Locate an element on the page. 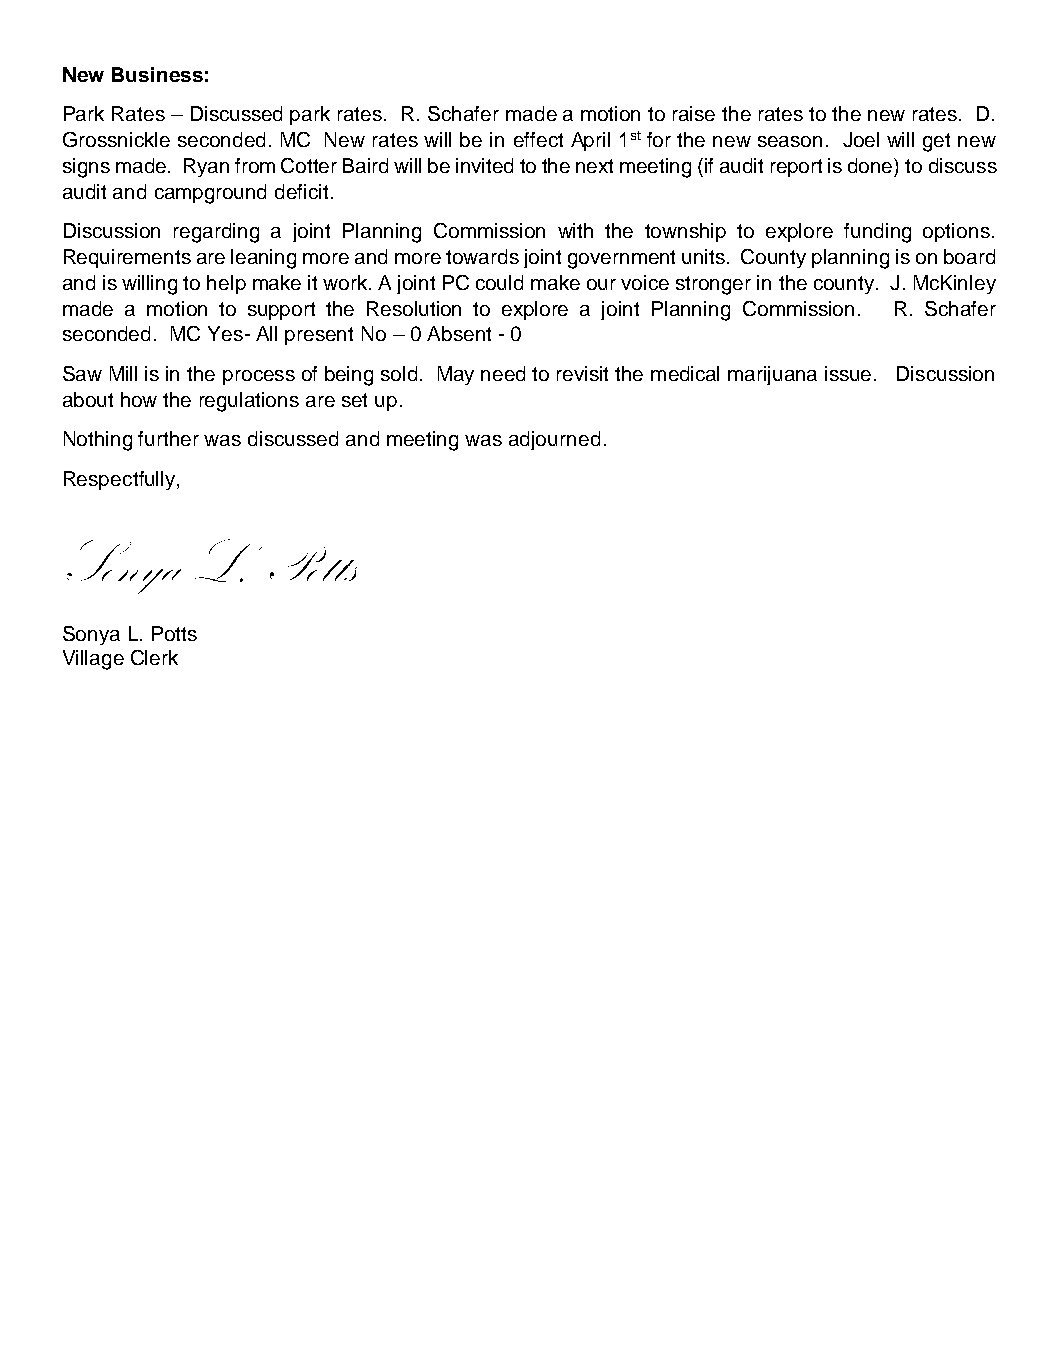 The image size is (1059, 1370). marijuana is located at coordinates (772, 375).
